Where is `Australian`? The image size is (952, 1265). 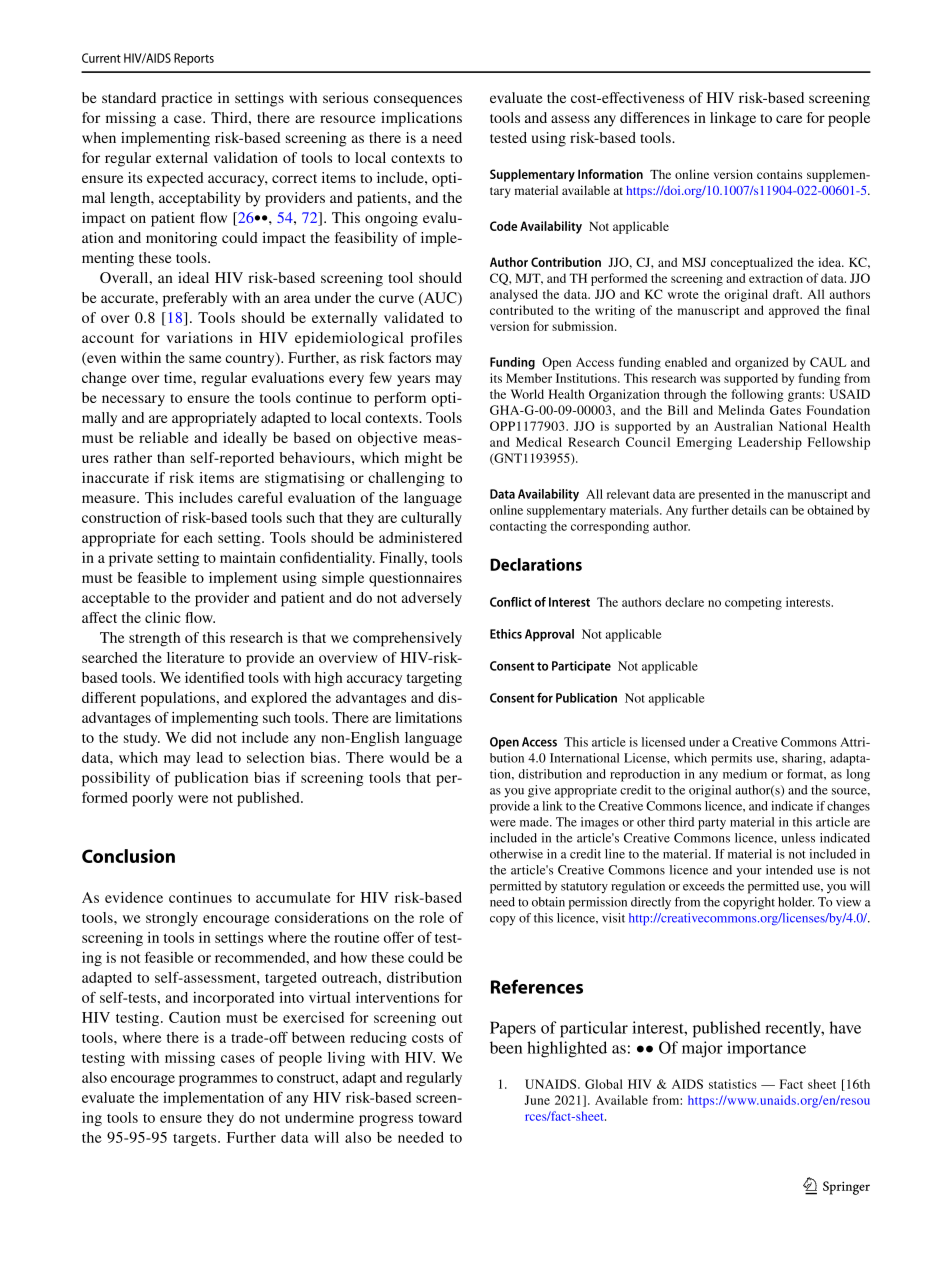 Australian is located at coordinates (743, 426).
